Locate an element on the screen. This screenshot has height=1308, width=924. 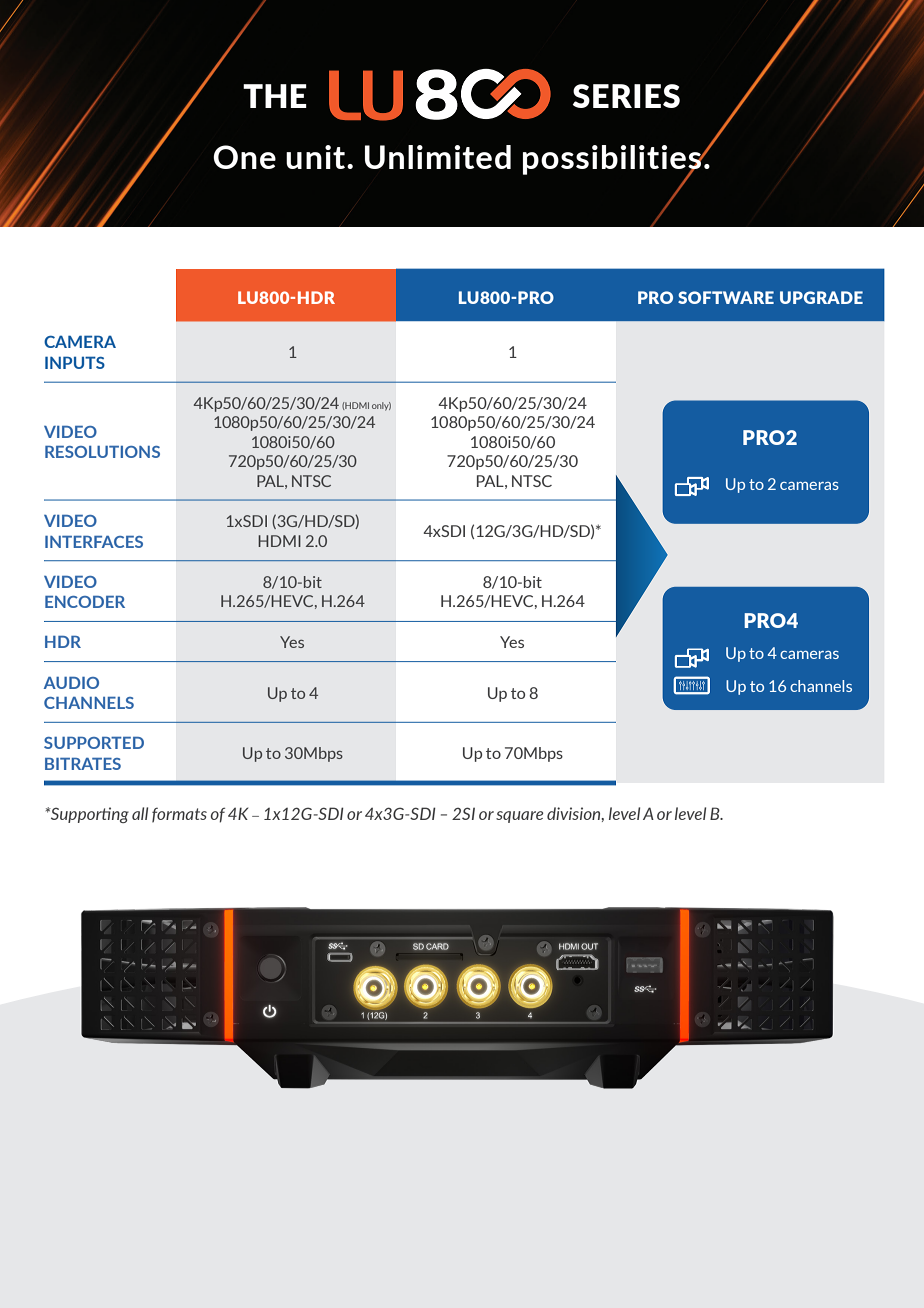
all is located at coordinates (140, 813).
